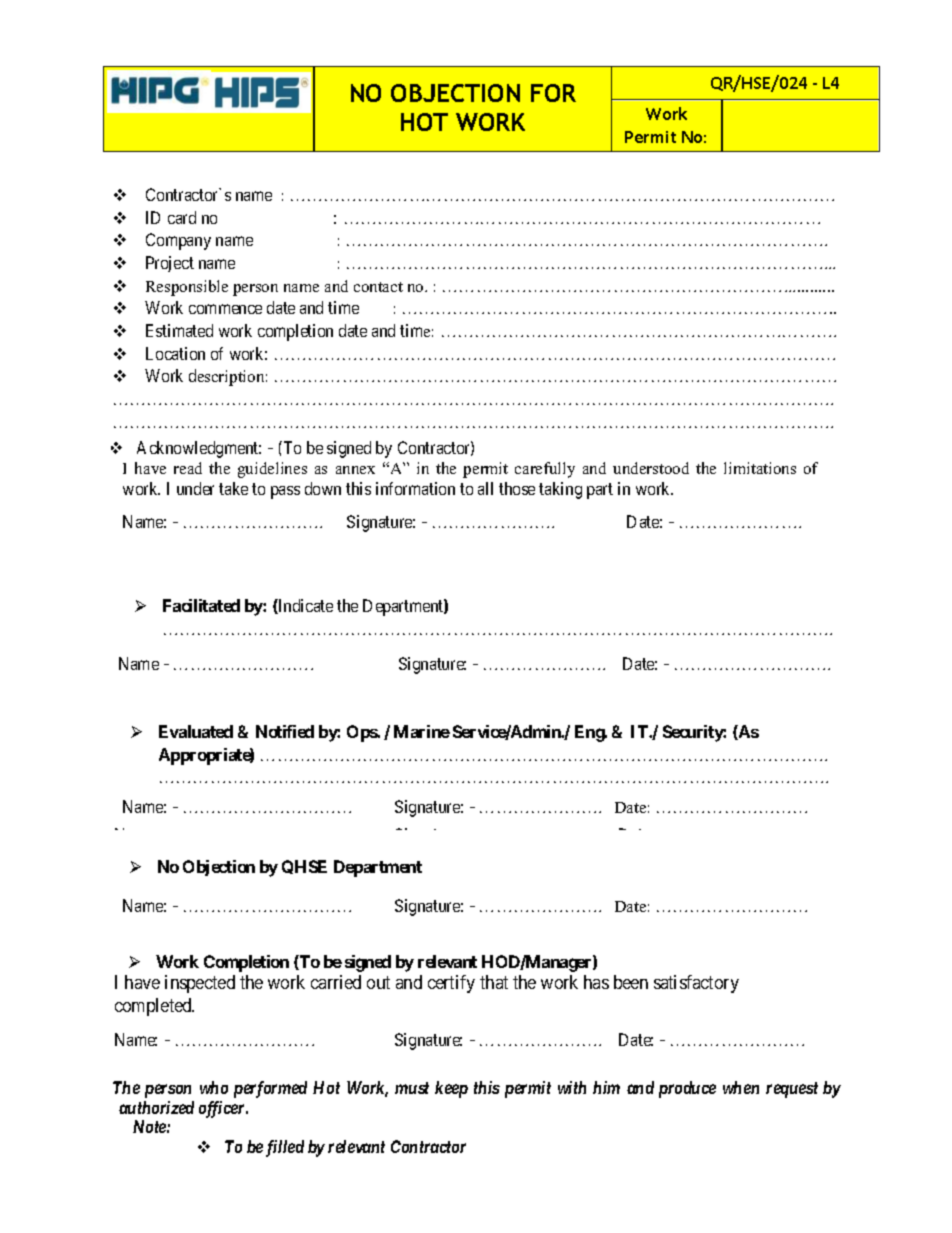 This document has width=952, height=1233. What do you see at coordinates (451, 1089) in the document?
I see `keep` at bounding box center [451, 1089].
